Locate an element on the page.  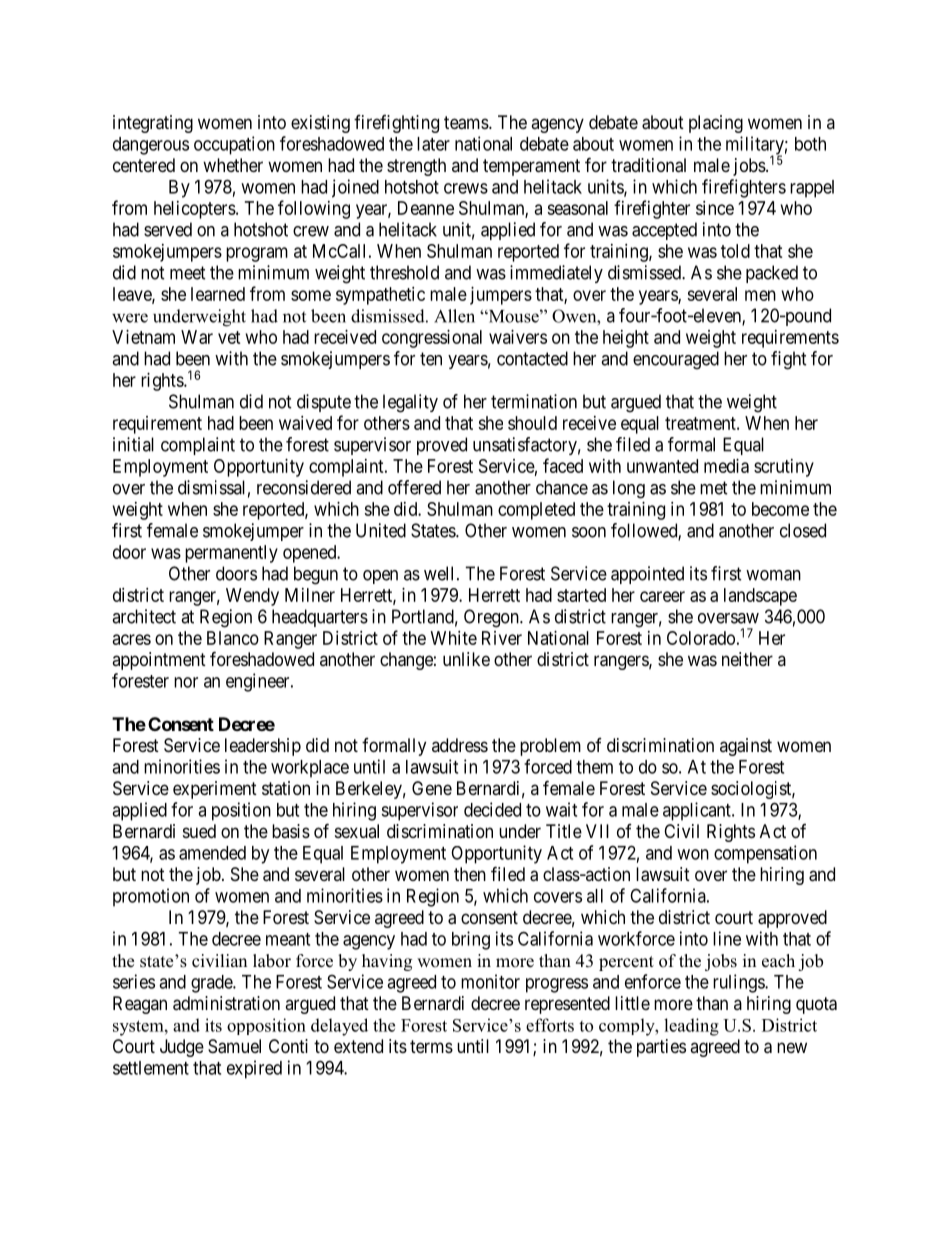
Allen is located at coordinates (454, 316).
